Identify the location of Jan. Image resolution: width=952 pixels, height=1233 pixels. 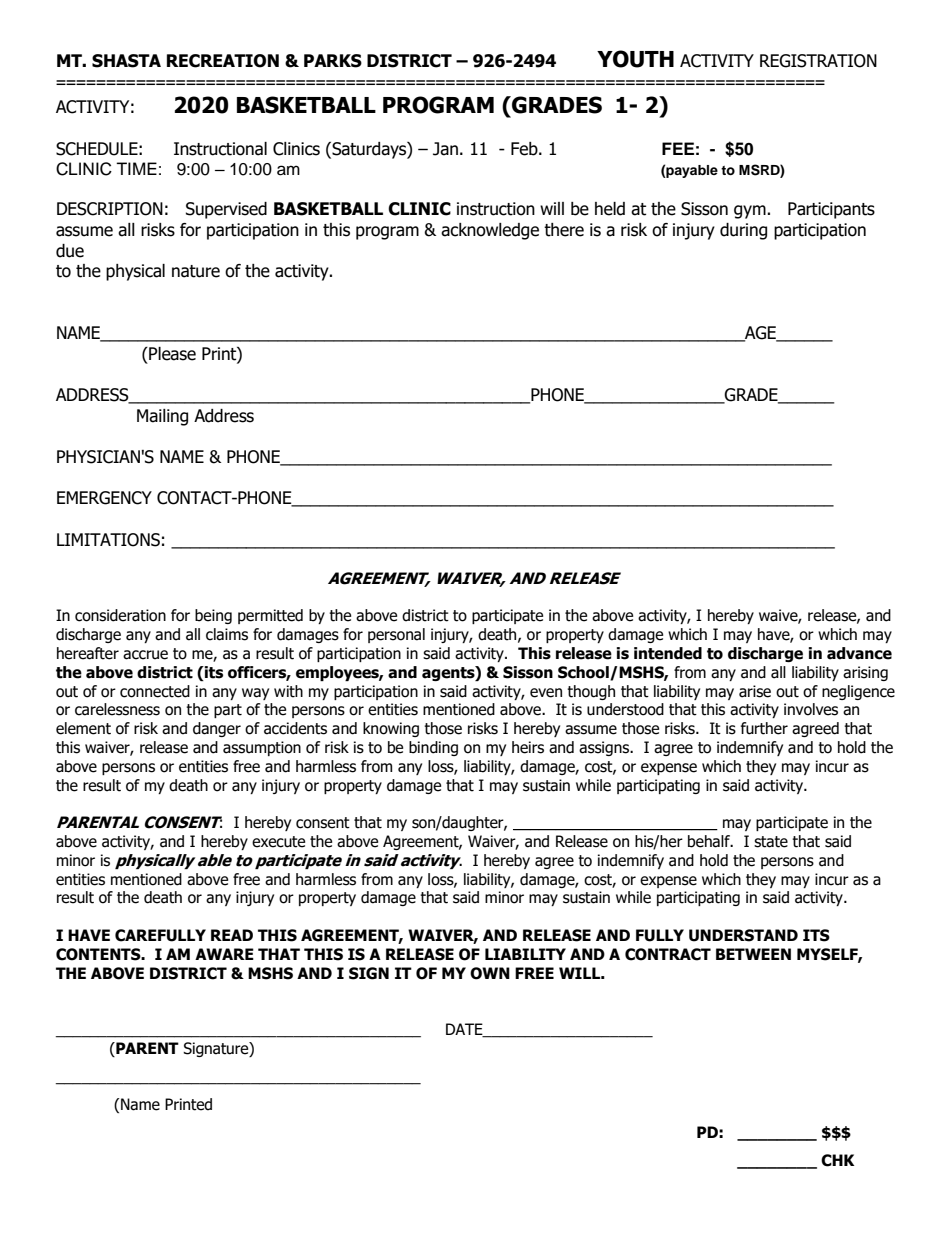
(445, 149).
